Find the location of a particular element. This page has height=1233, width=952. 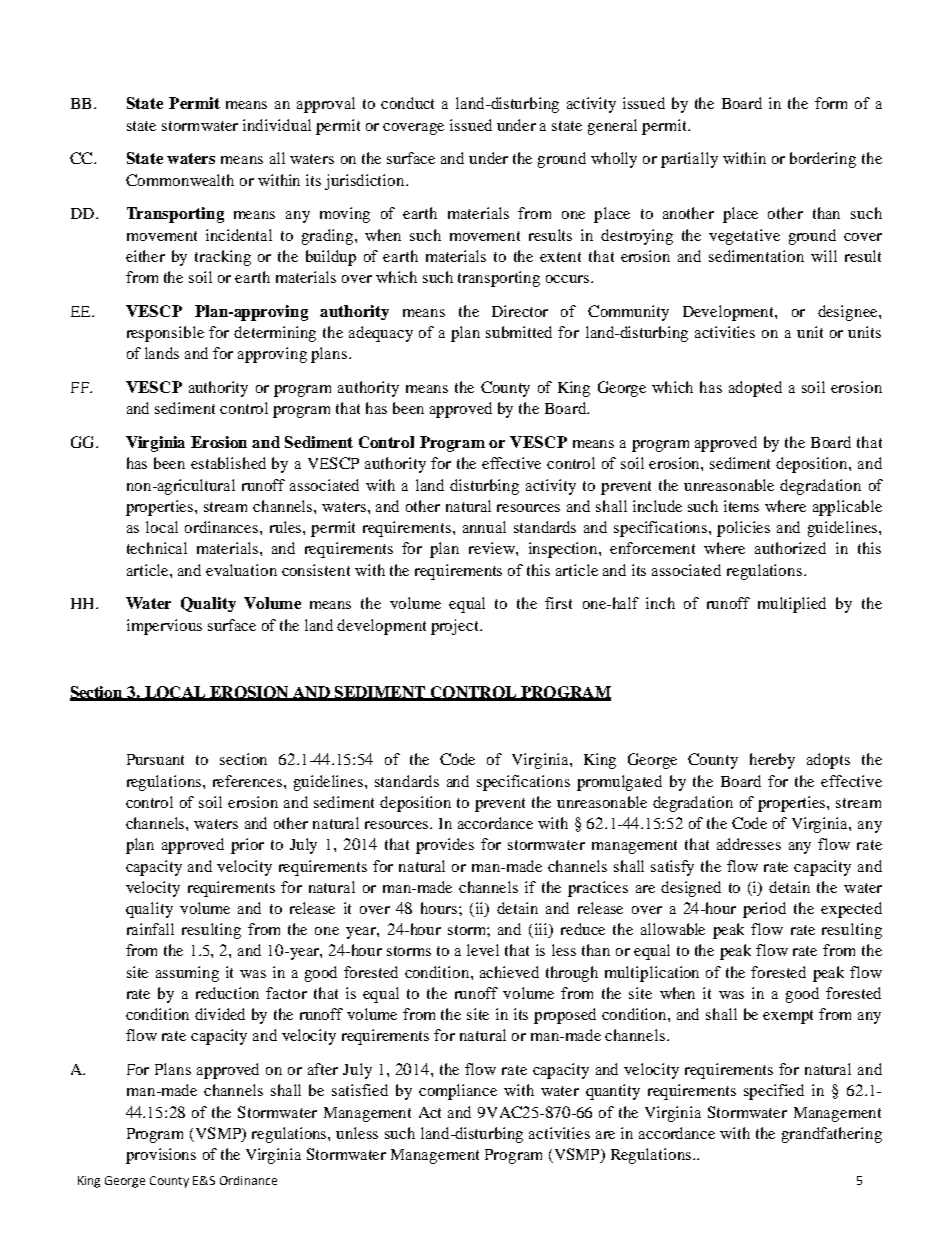

policies is located at coordinates (743, 529).
